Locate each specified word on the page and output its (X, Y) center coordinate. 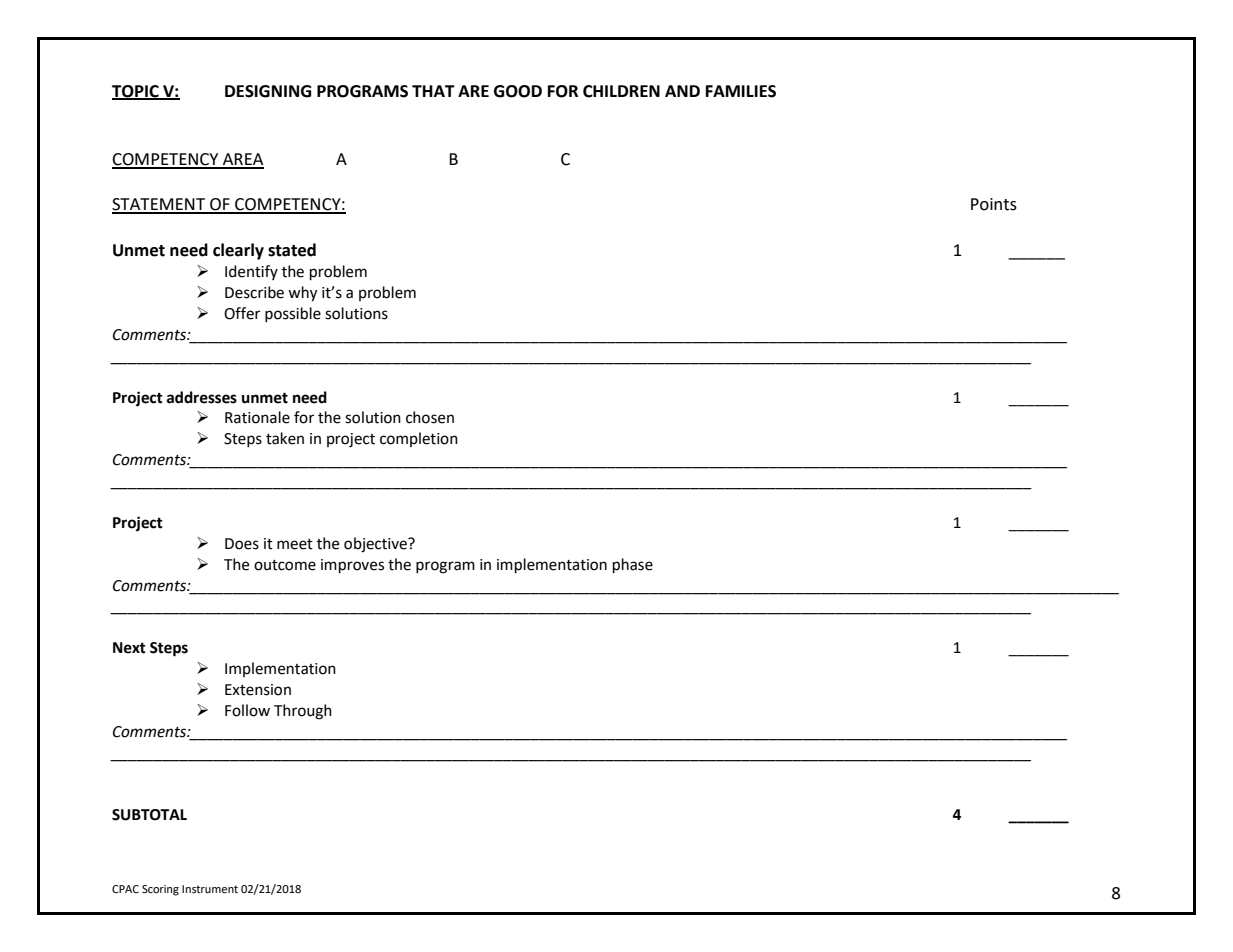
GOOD (518, 91)
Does (242, 544)
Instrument (210, 889)
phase (633, 566)
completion (419, 439)
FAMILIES (741, 91)
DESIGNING (268, 91)
